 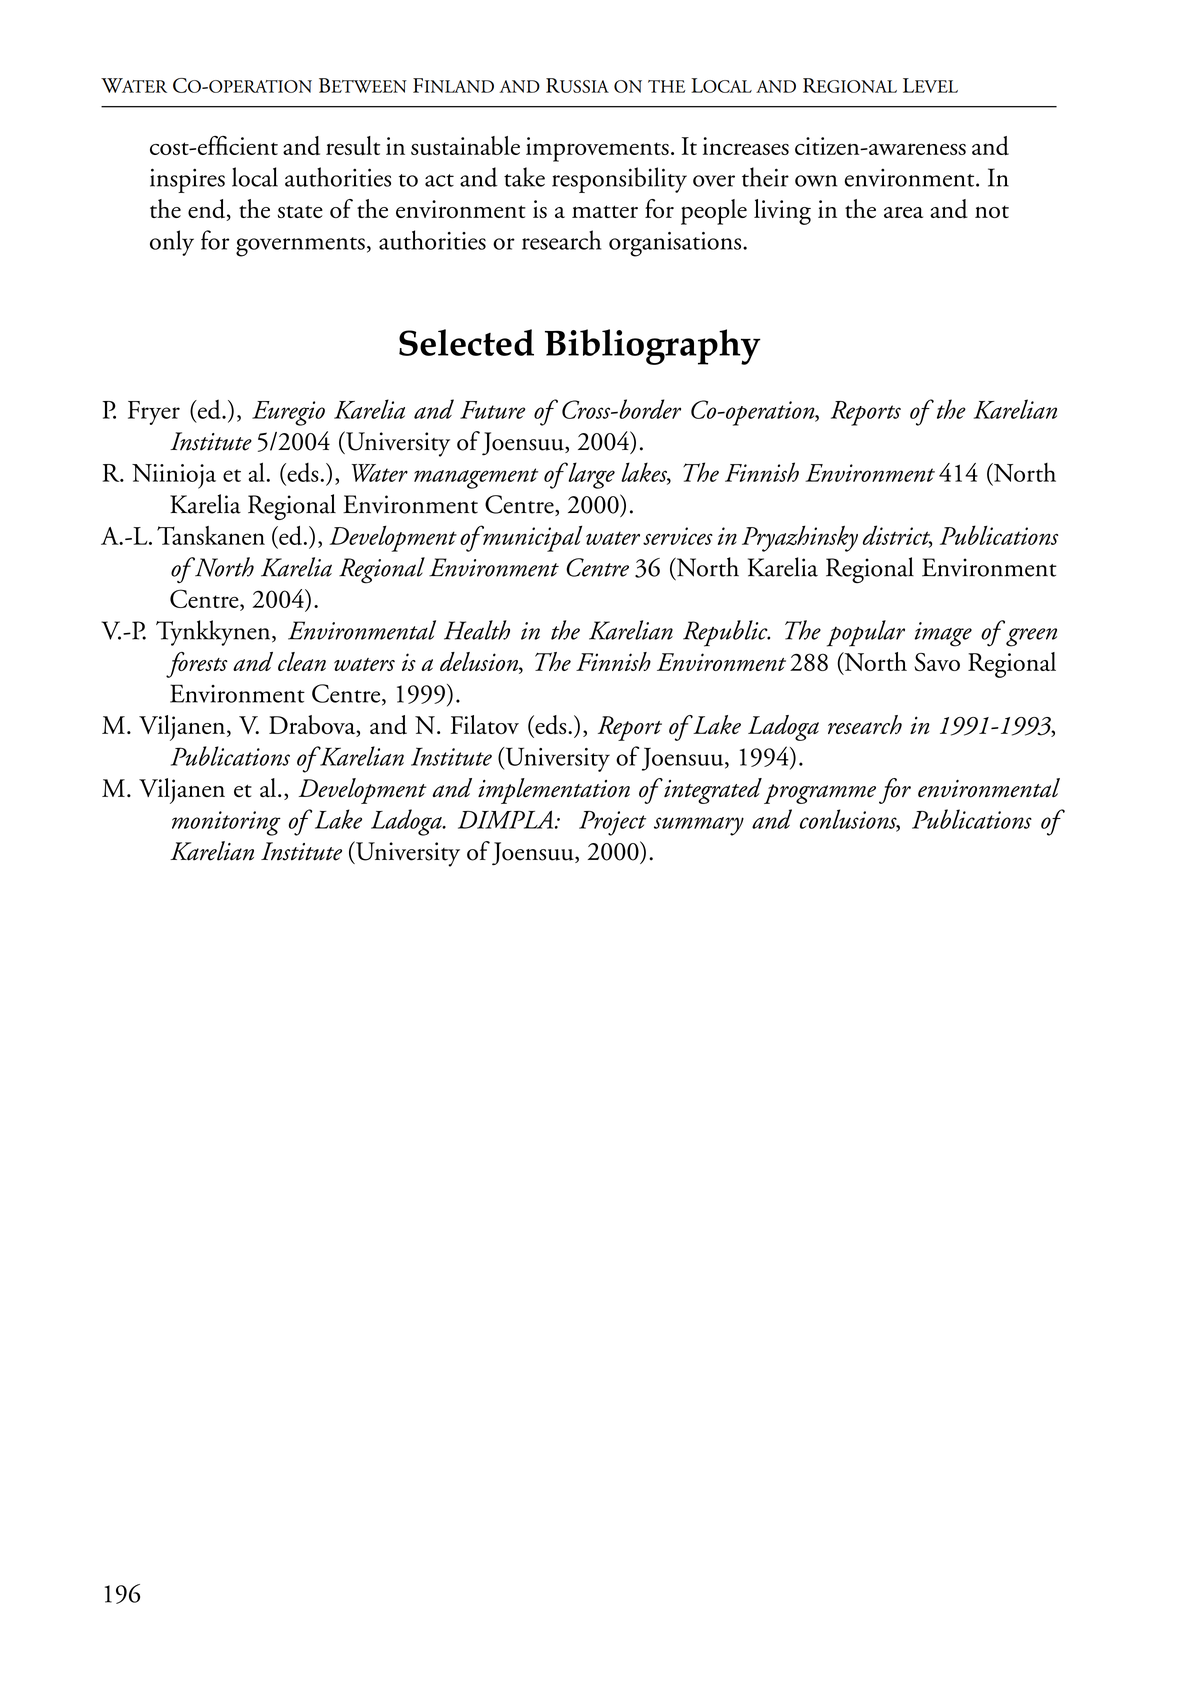 I want to click on inspires, so click(x=187, y=180).
